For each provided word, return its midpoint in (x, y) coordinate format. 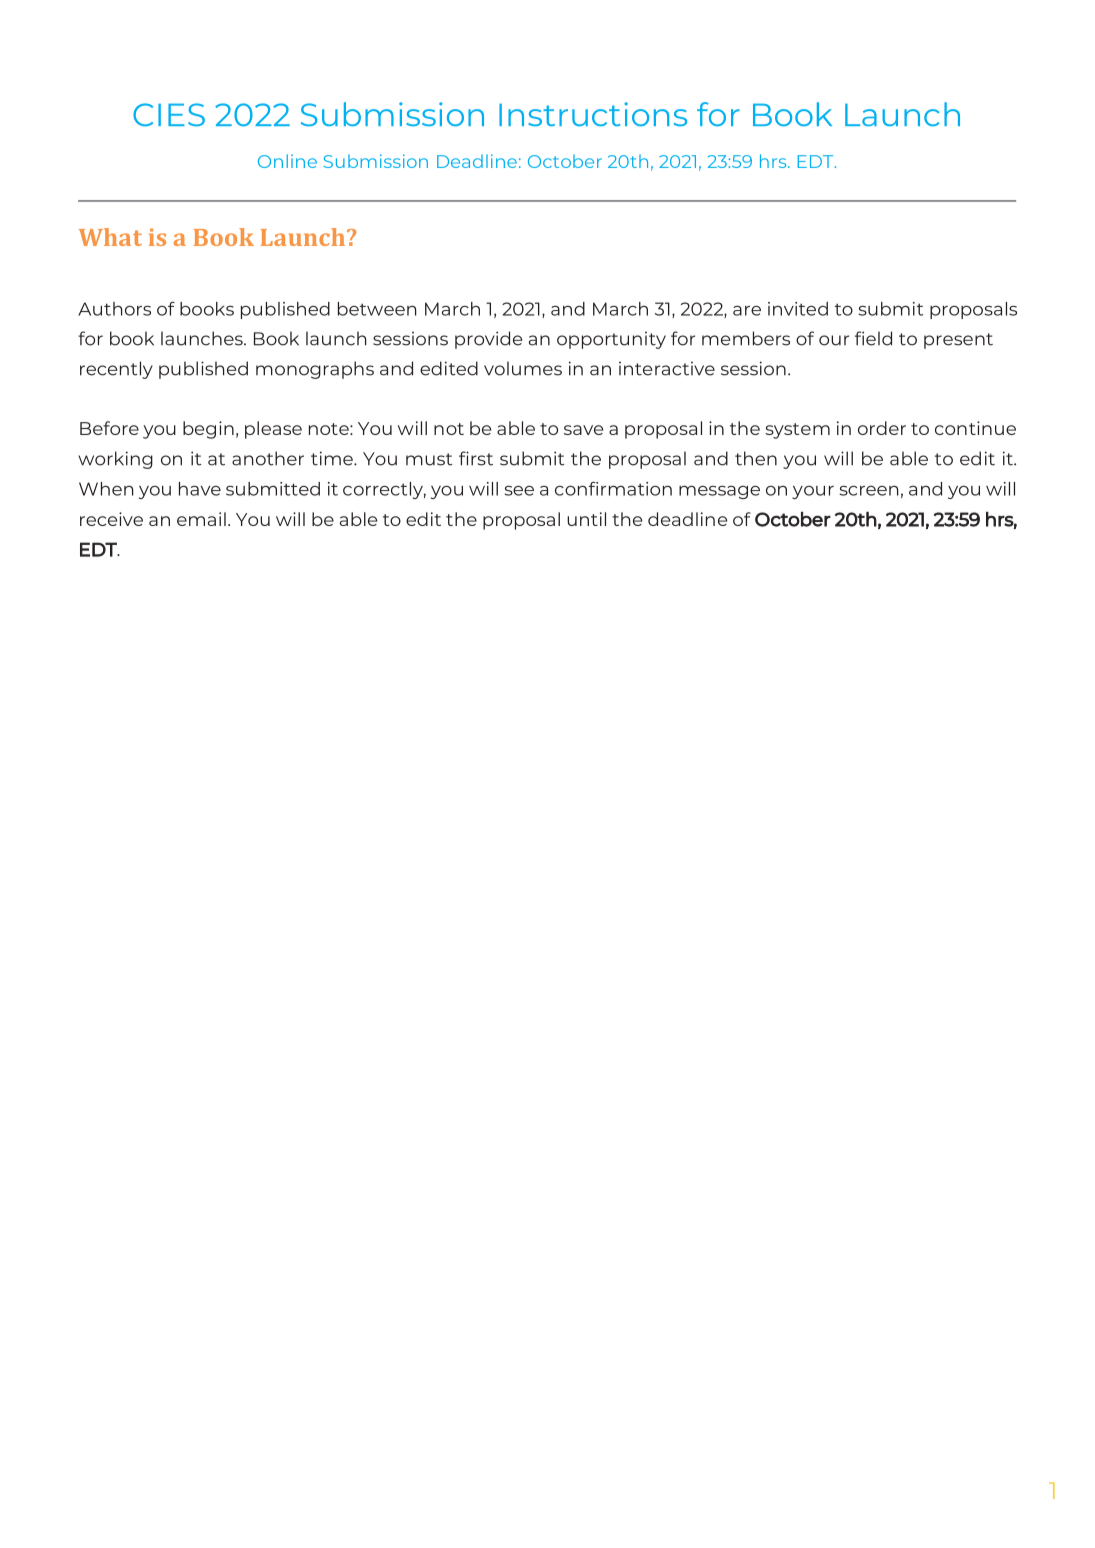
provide (488, 340)
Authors (114, 309)
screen (869, 490)
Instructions (593, 114)
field (873, 338)
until (586, 519)
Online (287, 161)
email (201, 519)
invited (798, 309)
